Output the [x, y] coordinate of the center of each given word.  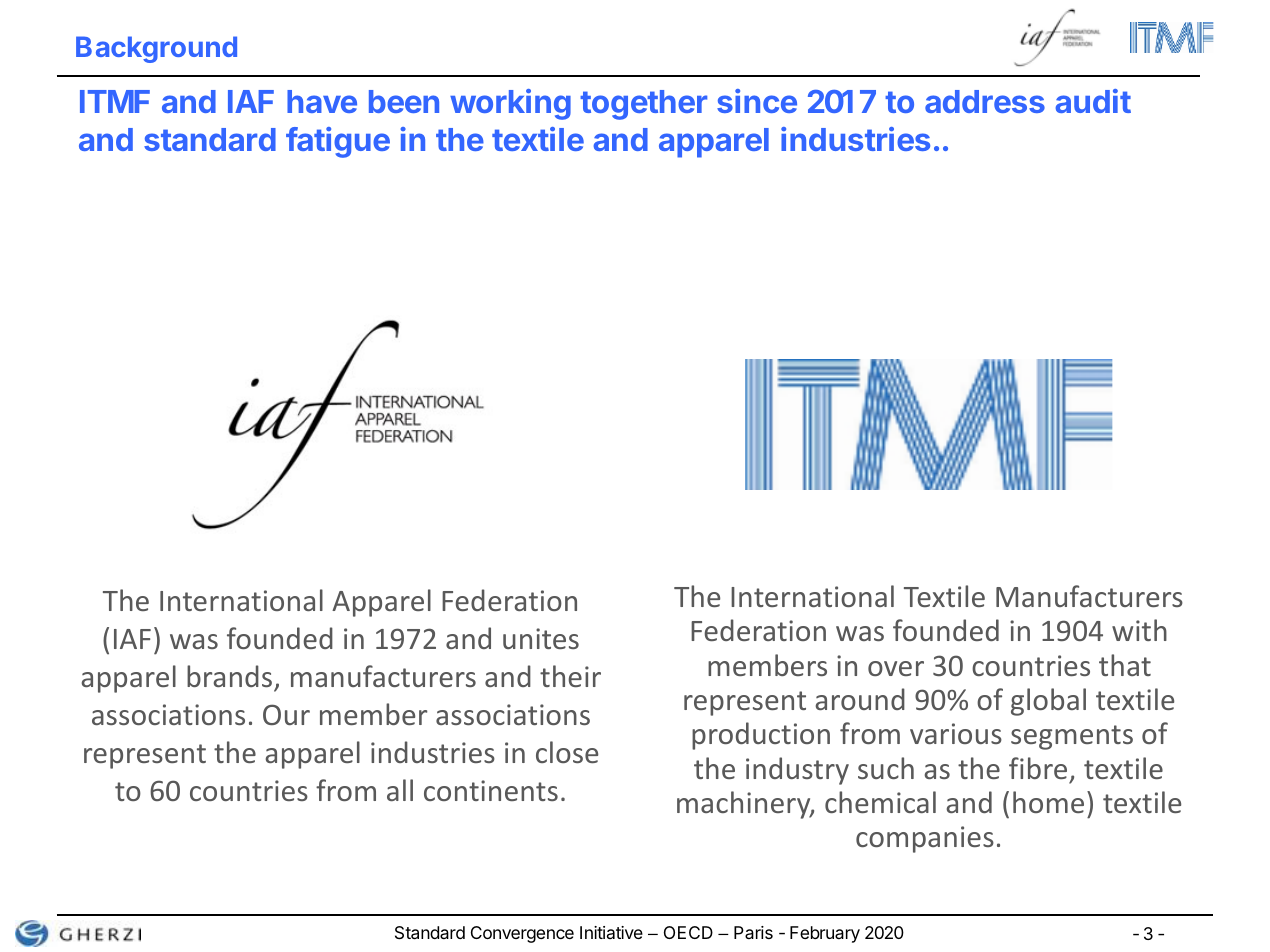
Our [286, 714]
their [570, 676]
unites [541, 638]
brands [231, 677]
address [985, 101]
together [643, 105]
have [322, 101]
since [757, 101]
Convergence [522, 934]
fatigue [338, 142]
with [1139, 630]
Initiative [611, 932]
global [1048, 702]
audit [1093, 101]
